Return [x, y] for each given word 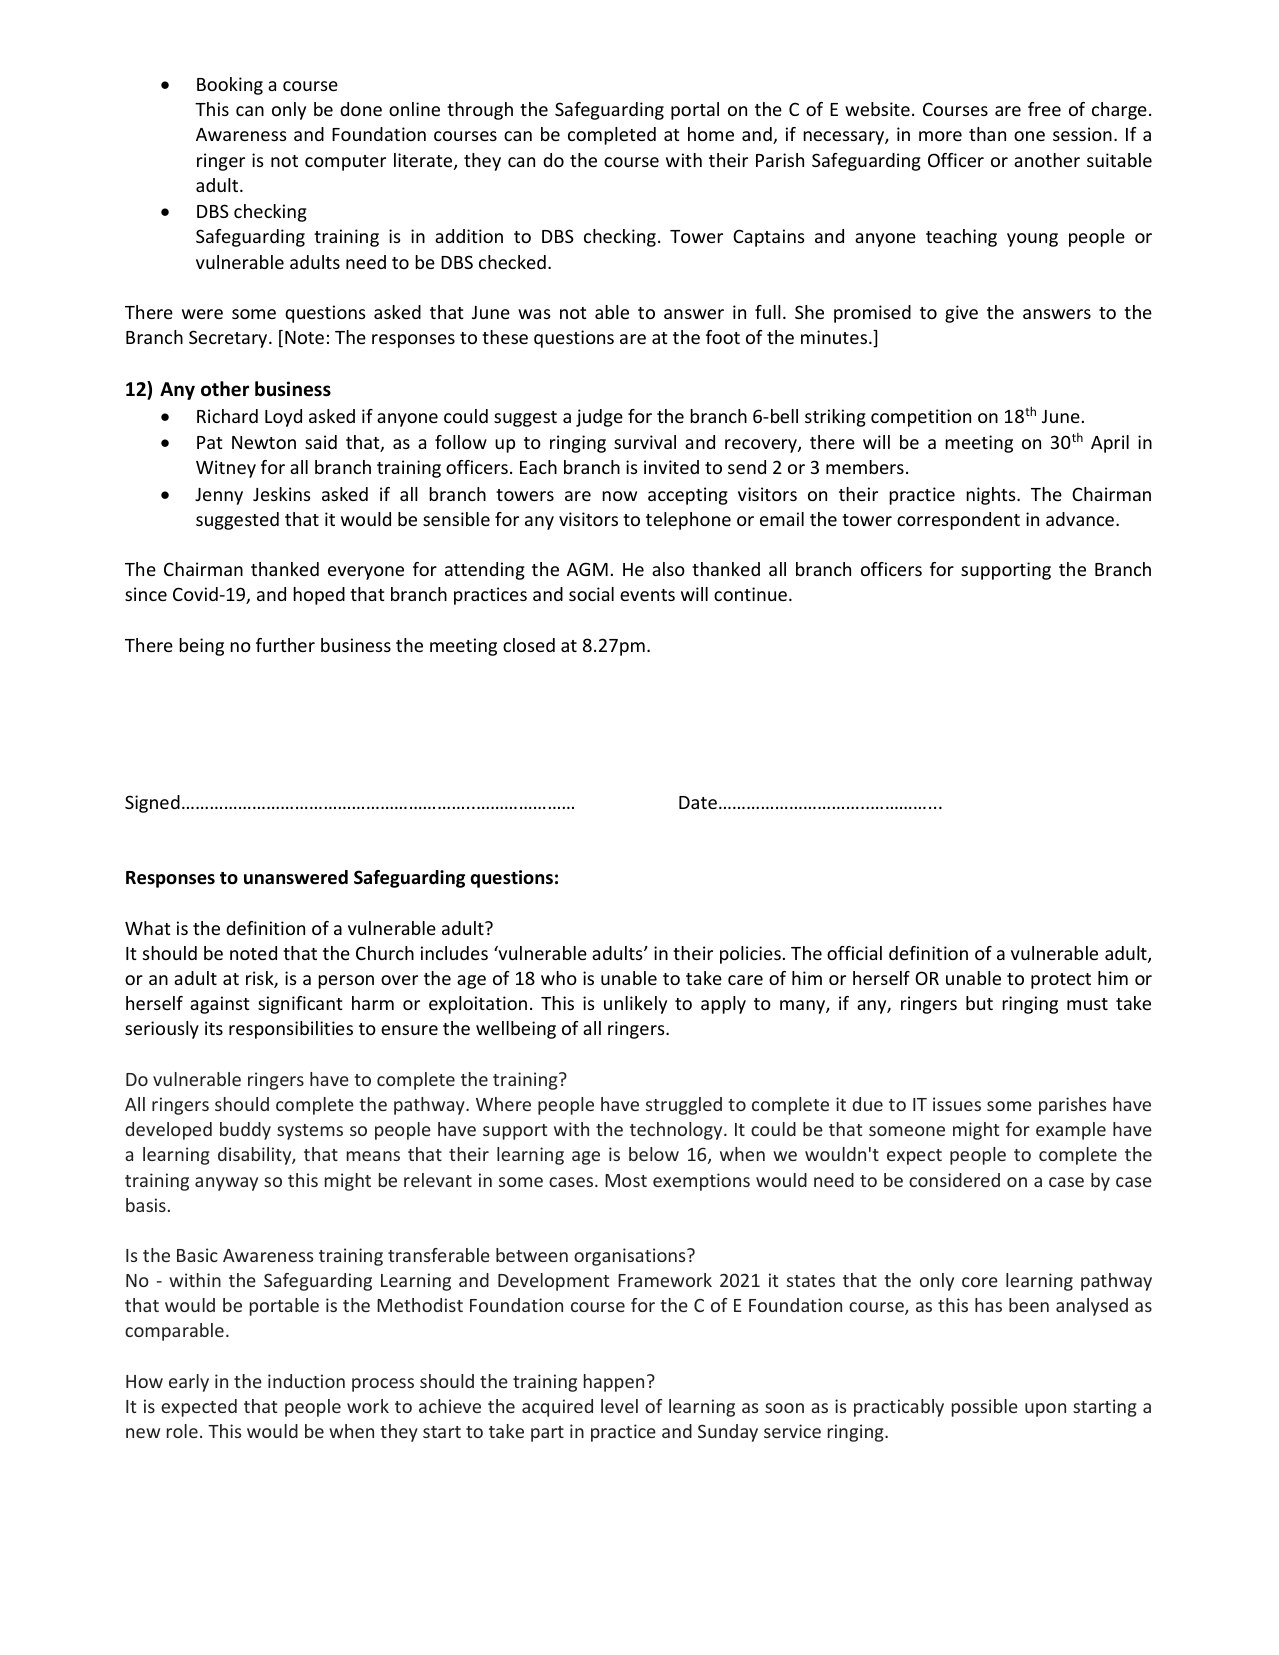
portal [695, 111]
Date [698, 802]
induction [306, 1381]
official [854, 953]
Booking [230, 86]
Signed [152, 804]
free [1044, 109]
